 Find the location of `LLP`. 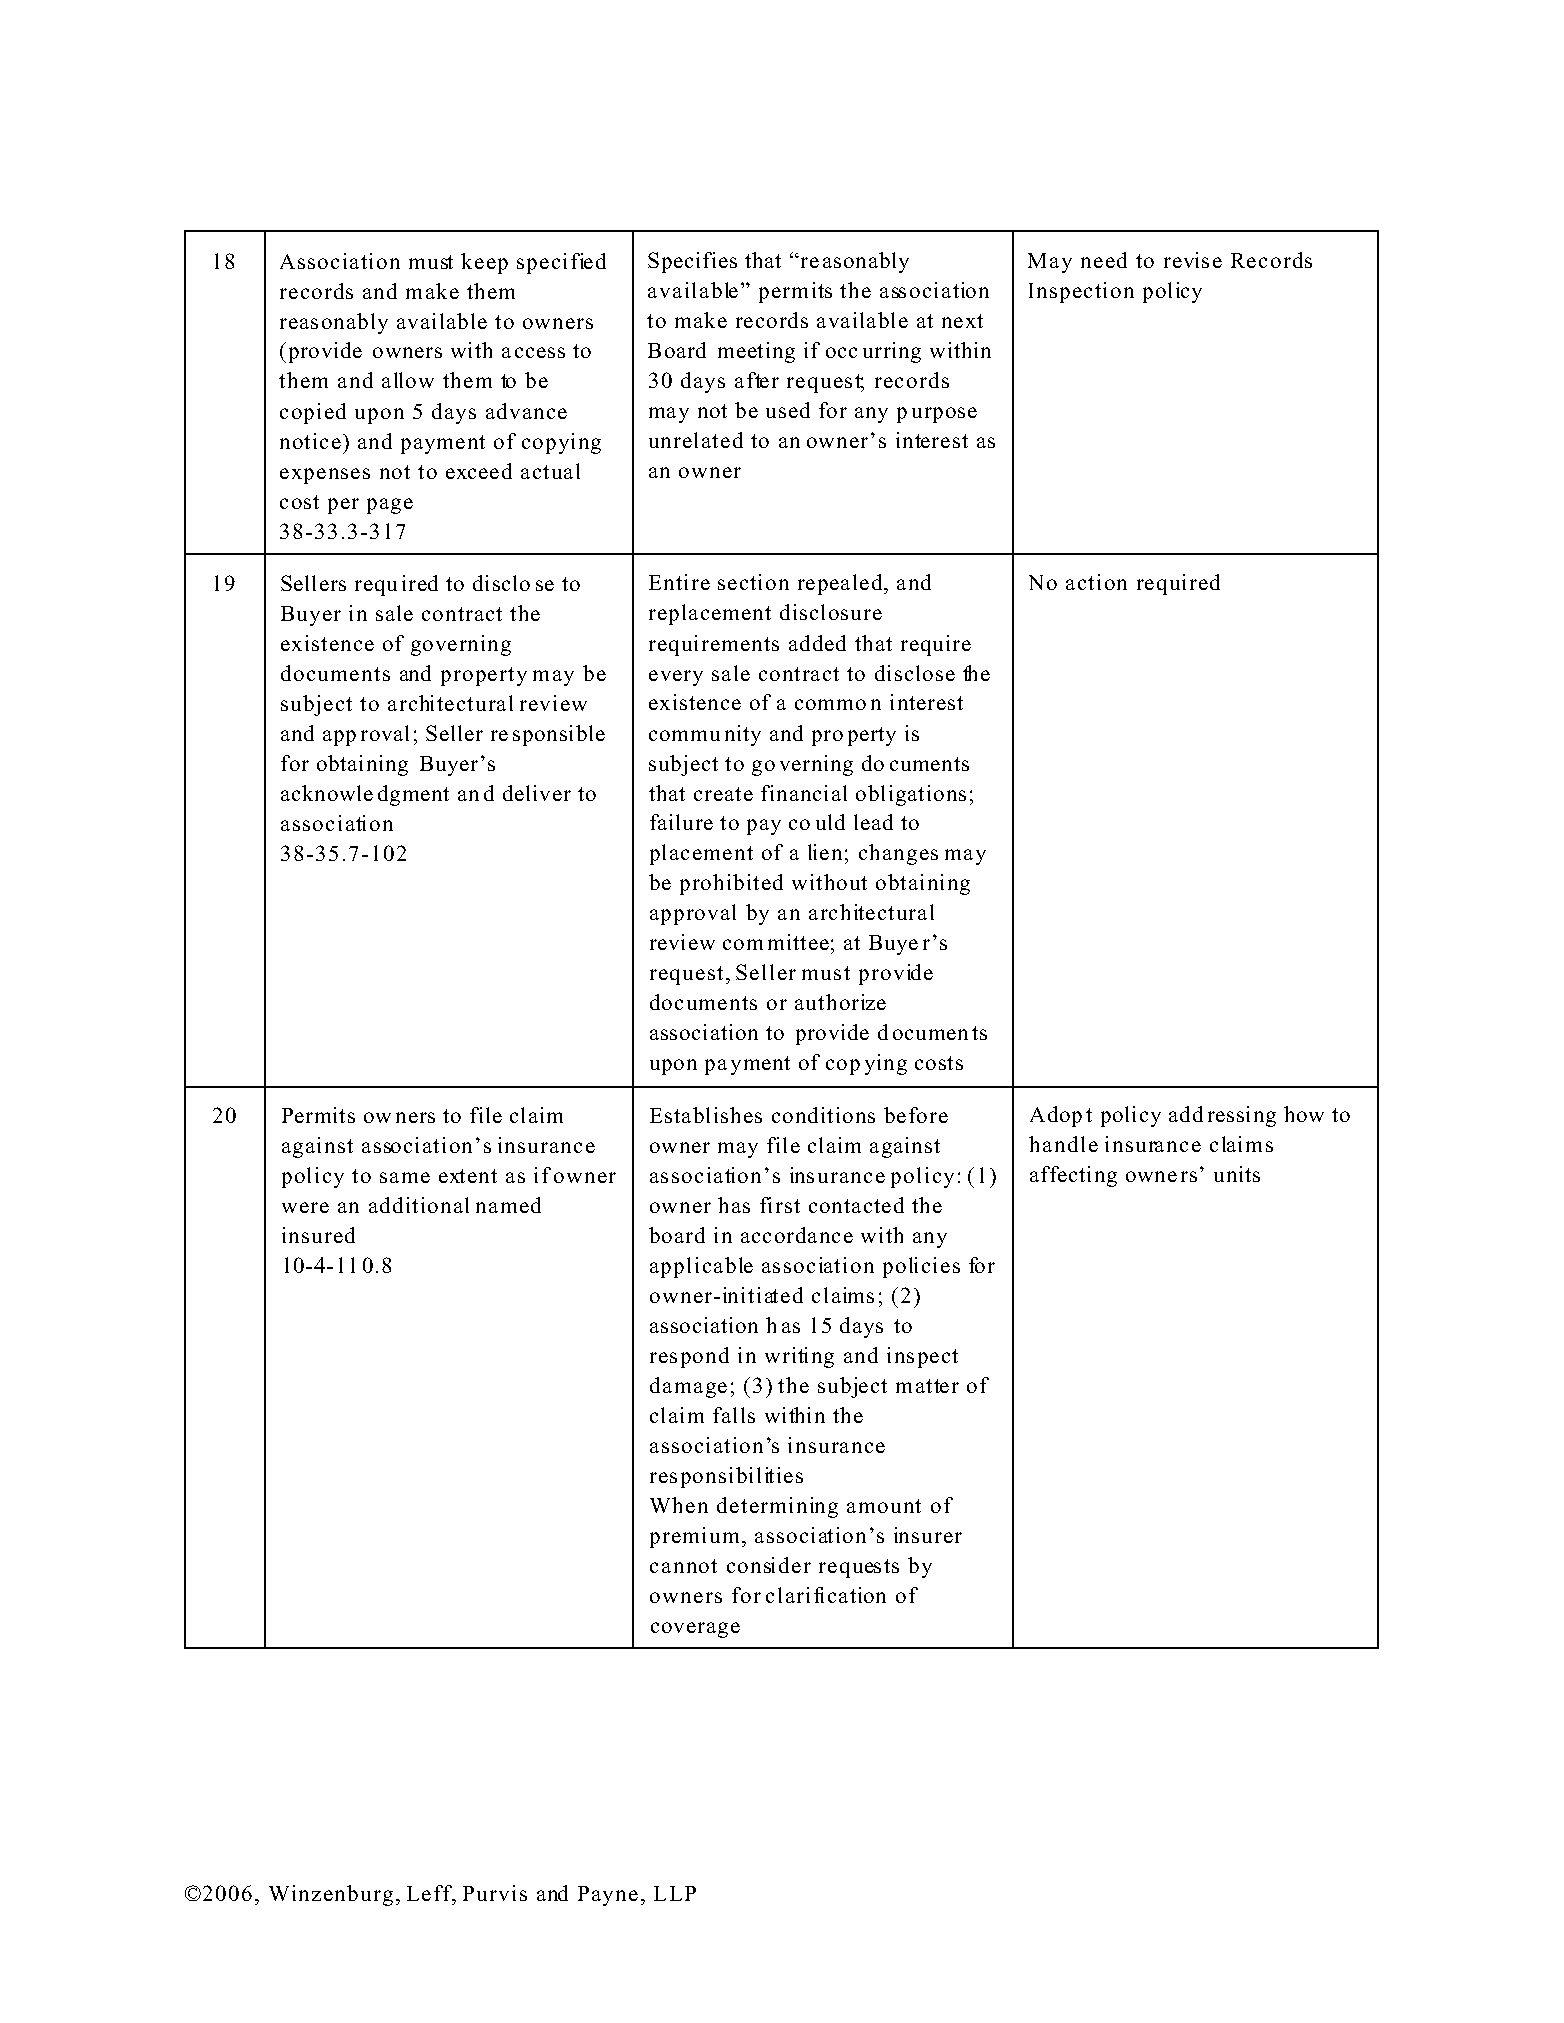

LLP is located at coordinates (675, 1893).
